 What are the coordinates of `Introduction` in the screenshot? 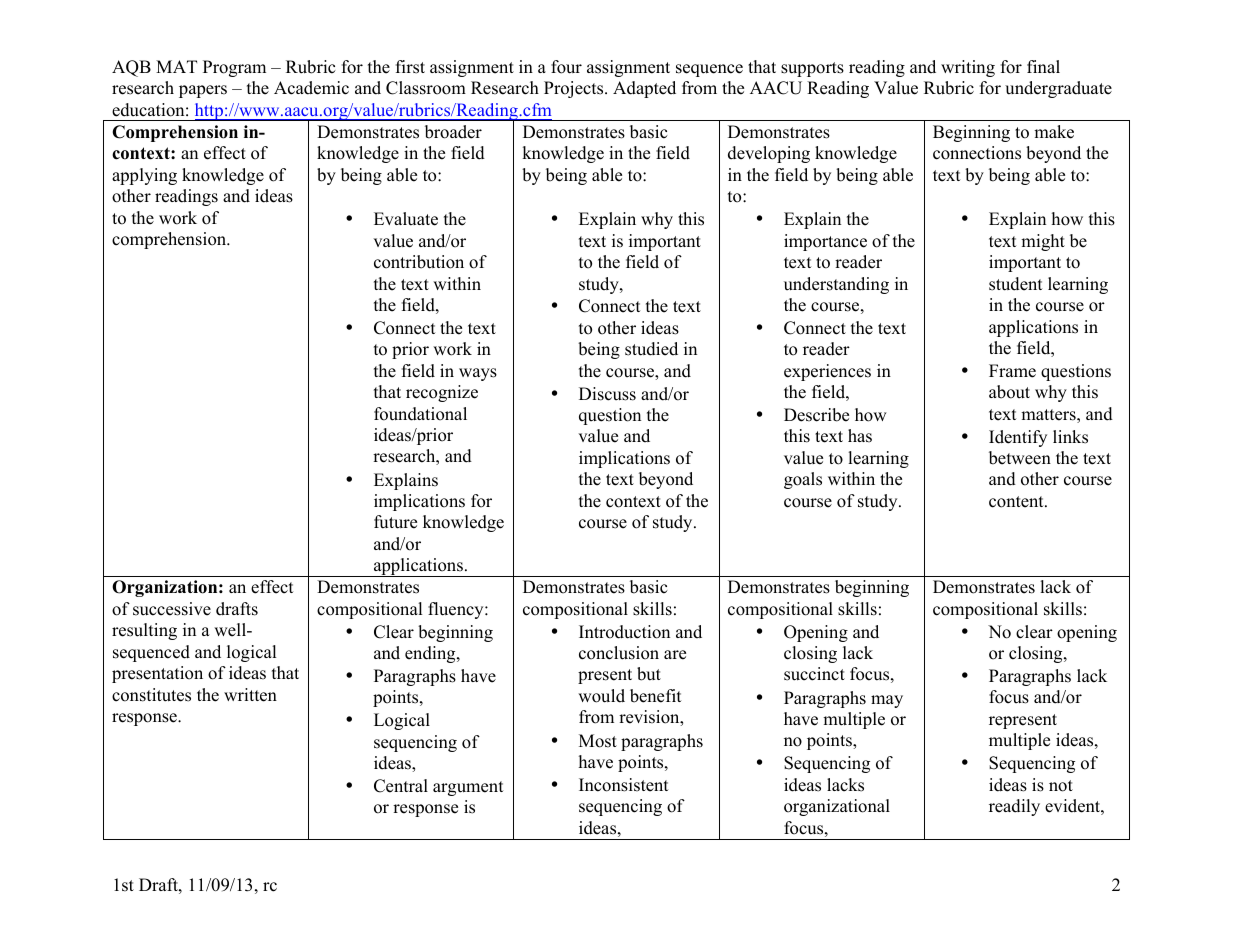 It's located at (624, 632).
